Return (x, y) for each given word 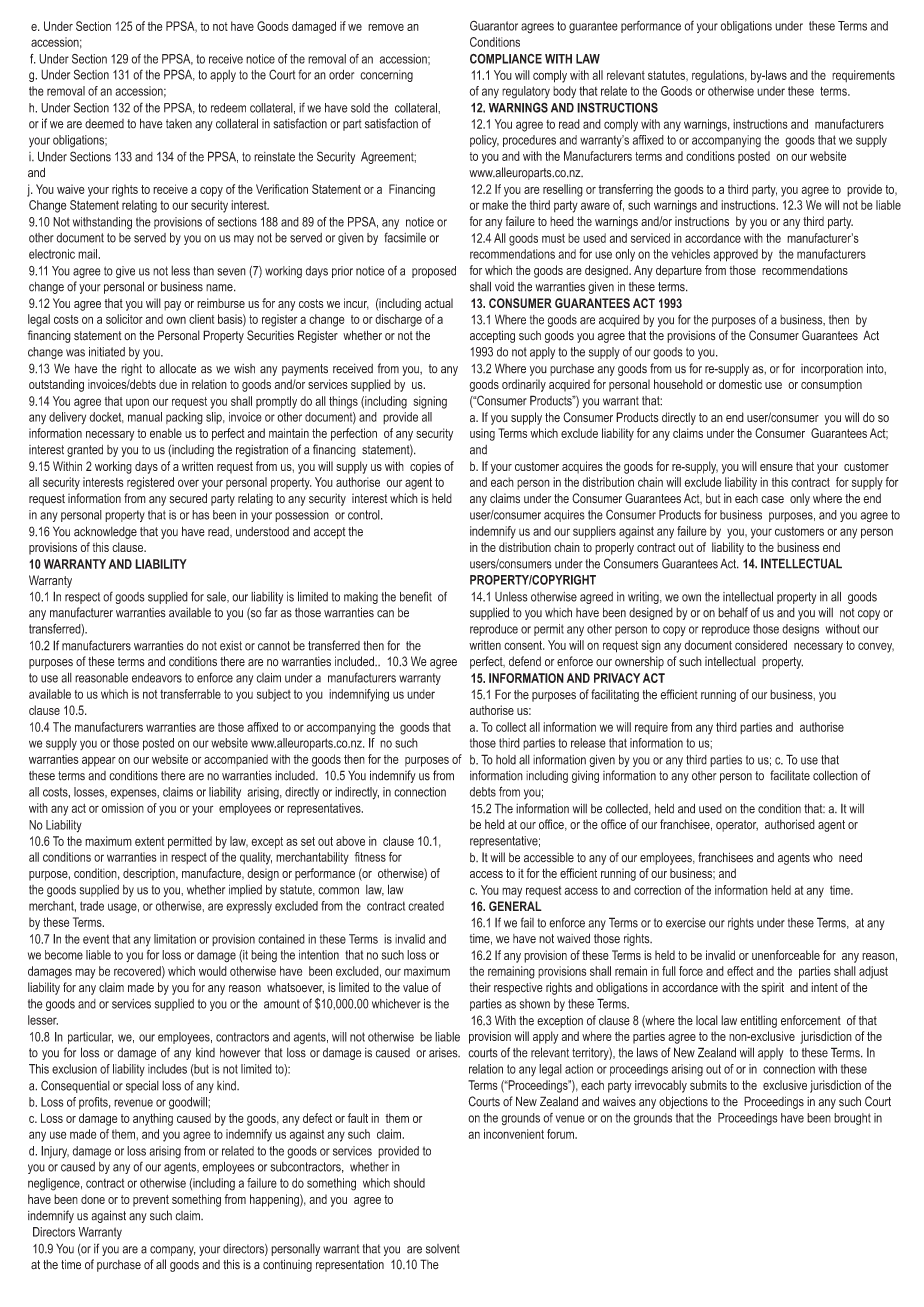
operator (737, 826)
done (93, 1199)
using (482, 434)
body (564, 92)
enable (166, 433)
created (426, 906)
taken (179, 124)
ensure (776, 467)
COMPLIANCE (506, 58)
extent (149, 841)
